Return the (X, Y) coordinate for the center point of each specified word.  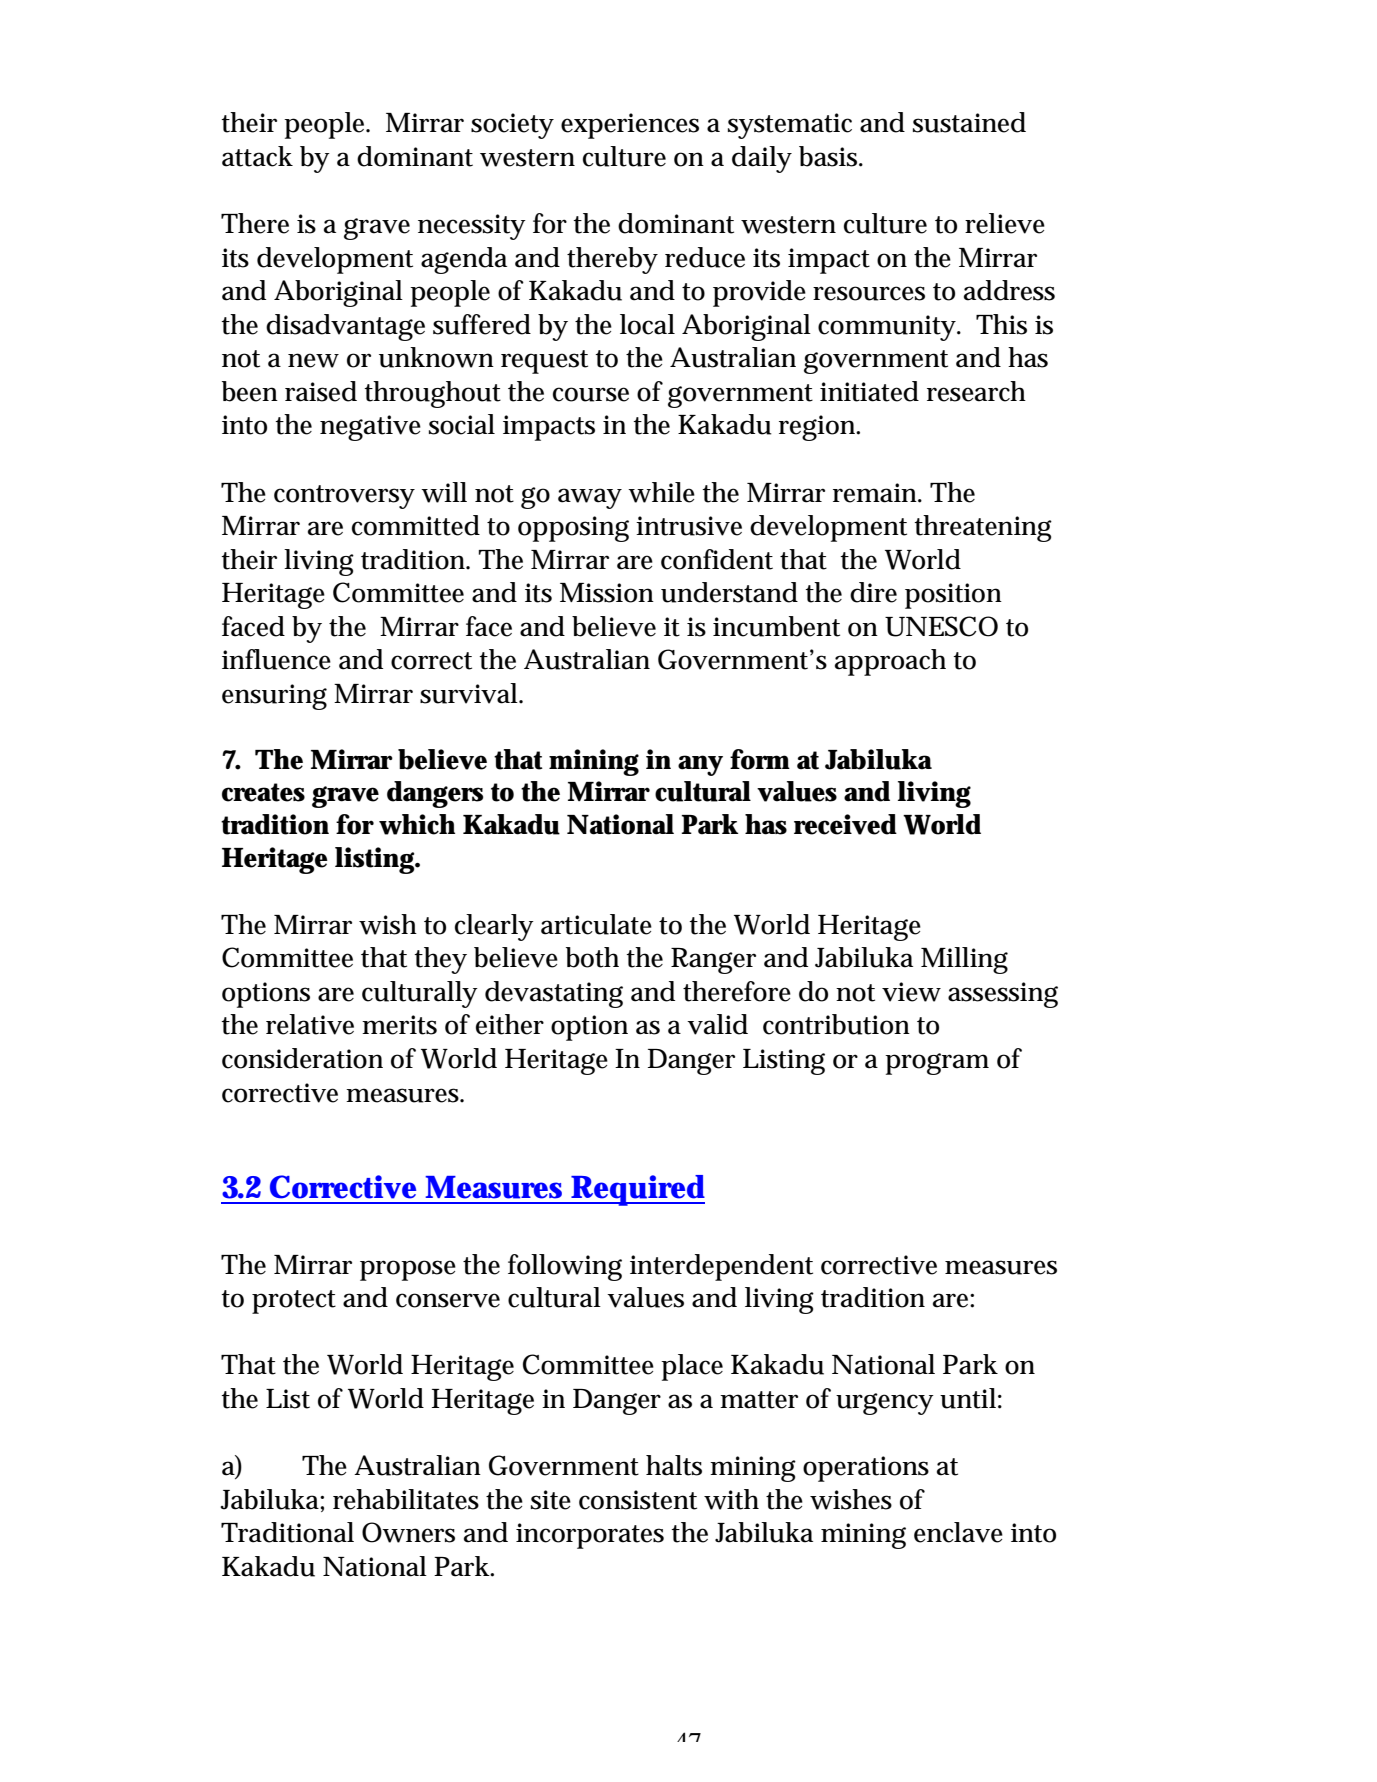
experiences (630, 126)
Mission (607, 593)
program (937, 1064)
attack (257, 156)
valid (717, 1024)
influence (276, 659)
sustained (969, 122)
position (953, 596)
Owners (408, 1532)
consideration (302, 1058)
